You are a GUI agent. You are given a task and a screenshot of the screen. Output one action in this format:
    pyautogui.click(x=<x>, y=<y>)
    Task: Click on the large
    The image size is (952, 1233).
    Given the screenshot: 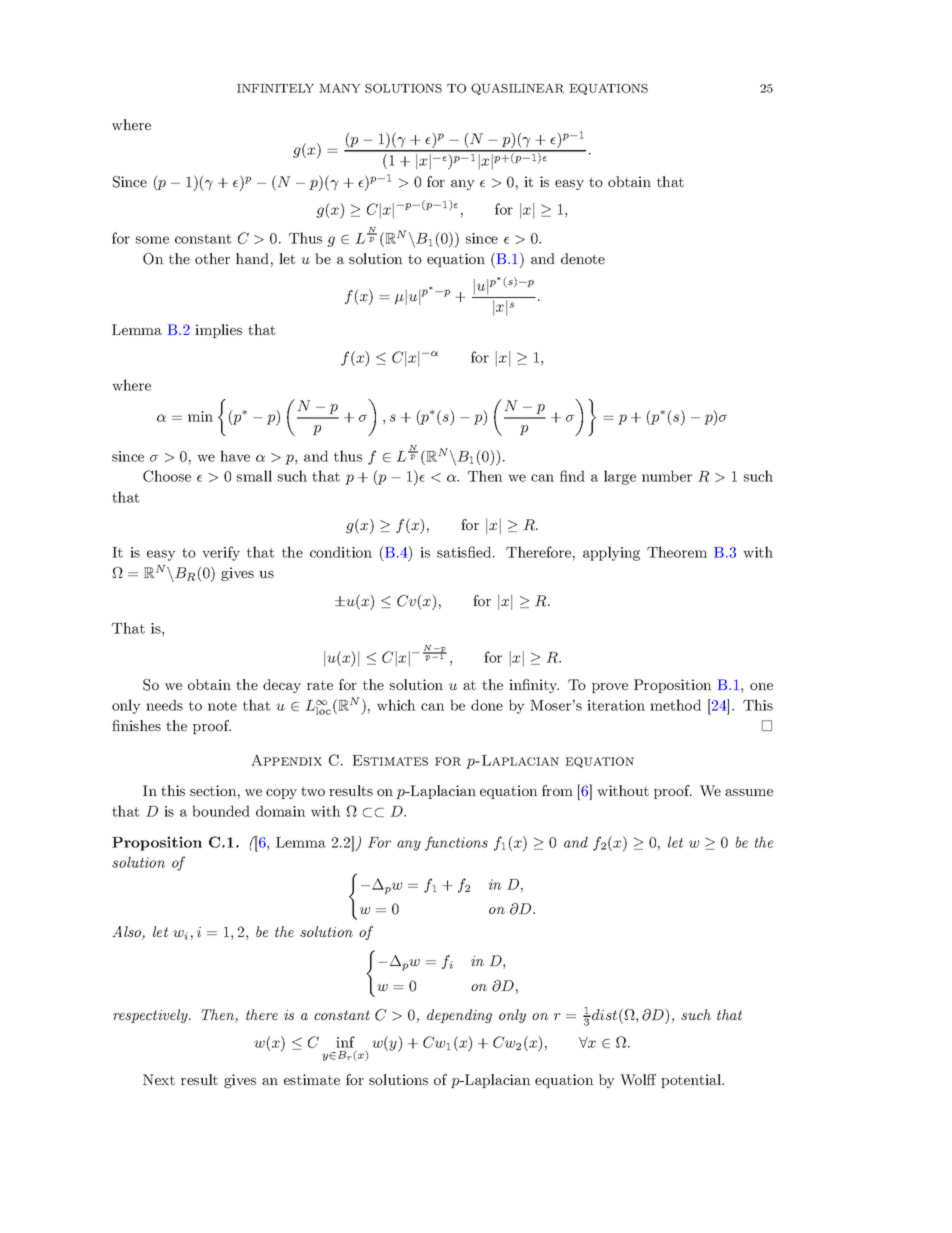 What is the action you would take?
    pyautogui.click(x=620, y=477)
